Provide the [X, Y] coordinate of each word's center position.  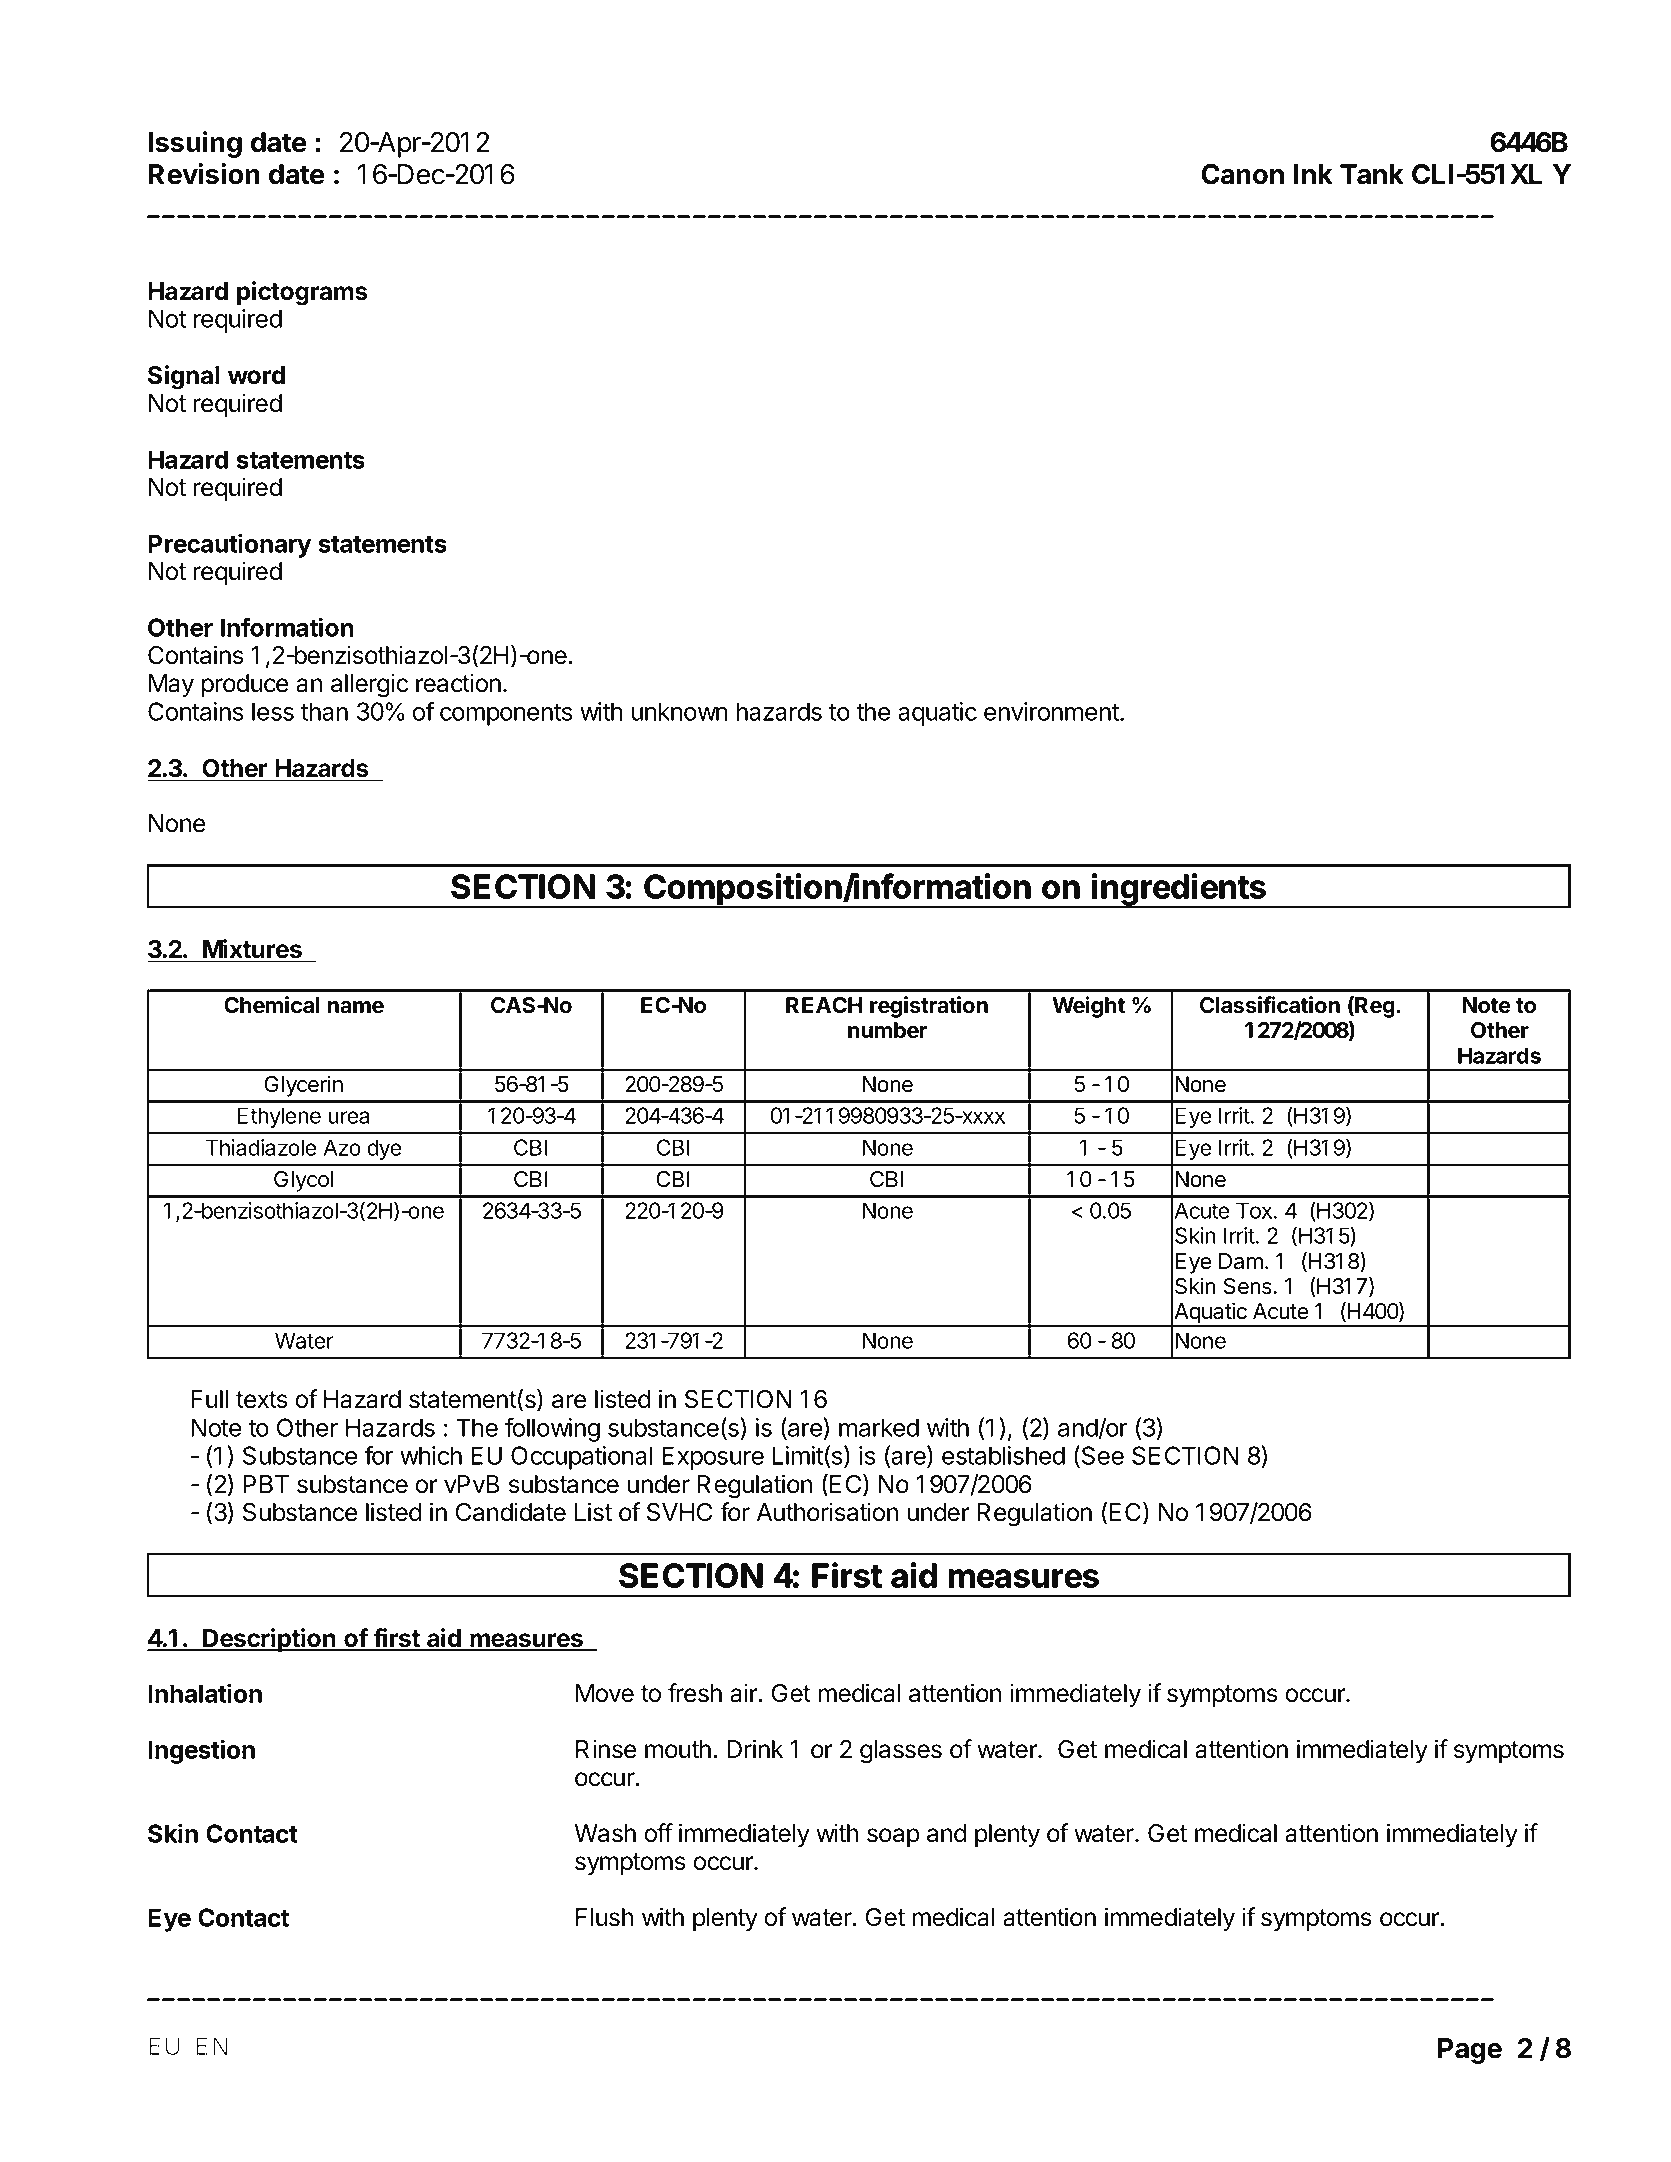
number [887, 1030]
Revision [204, 174]
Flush [604, 1917]
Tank [1372, 174]
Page [1470, 2051]
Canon [1242, 174]
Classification [1270, 1005]
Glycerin [303, 1086]
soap [893, 1837]
